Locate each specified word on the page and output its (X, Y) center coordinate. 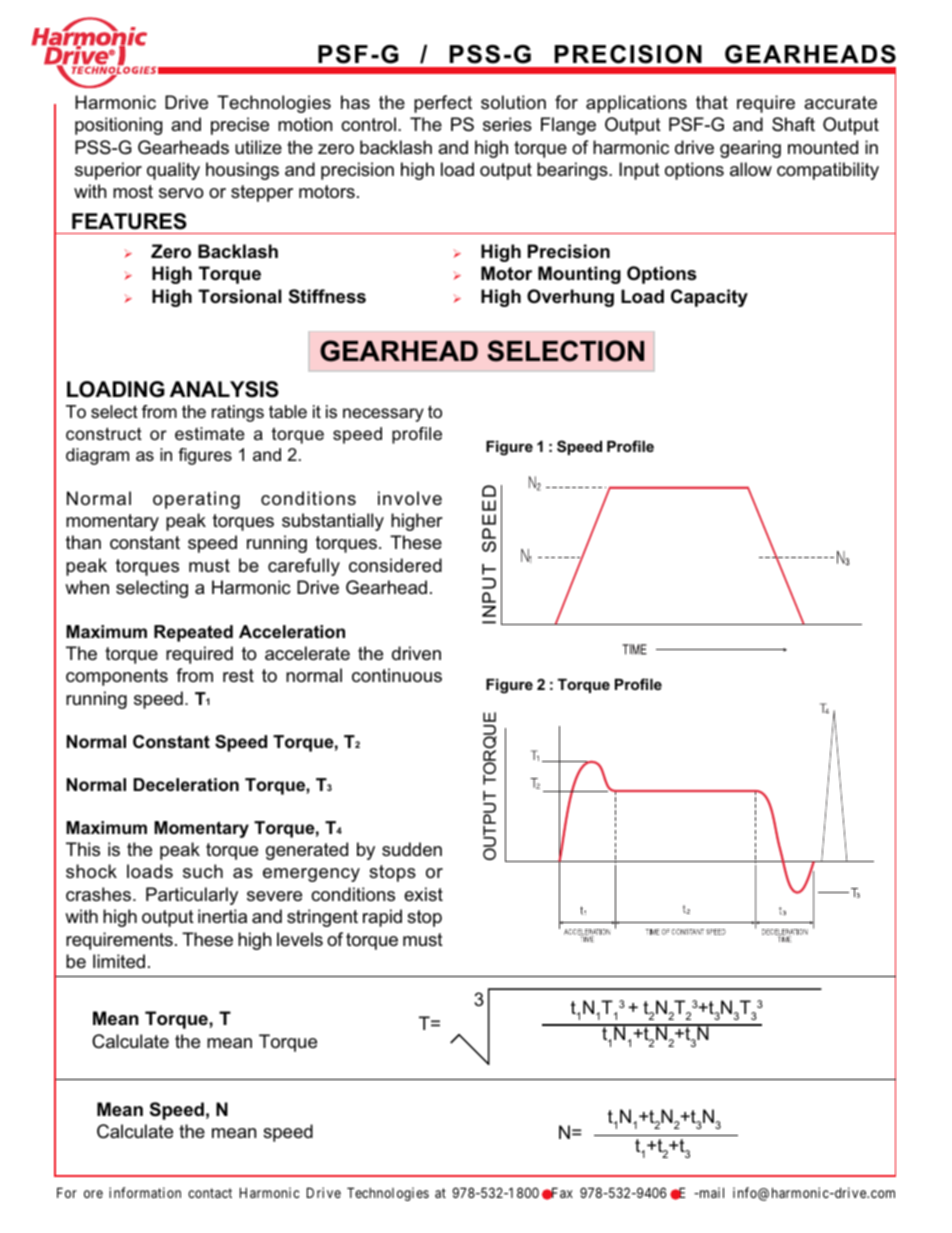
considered (395, 565)
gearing (750, 149)
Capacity (709, 298)
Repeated (193, 633)
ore (93, 1194)
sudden (412, 849)
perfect (443, 104)
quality (173, 171)
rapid (382, 918)
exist (423, 894)
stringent (322, 918)
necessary (383, 415)
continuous (397, 675)
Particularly (192, 896)
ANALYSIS (224, 389)
